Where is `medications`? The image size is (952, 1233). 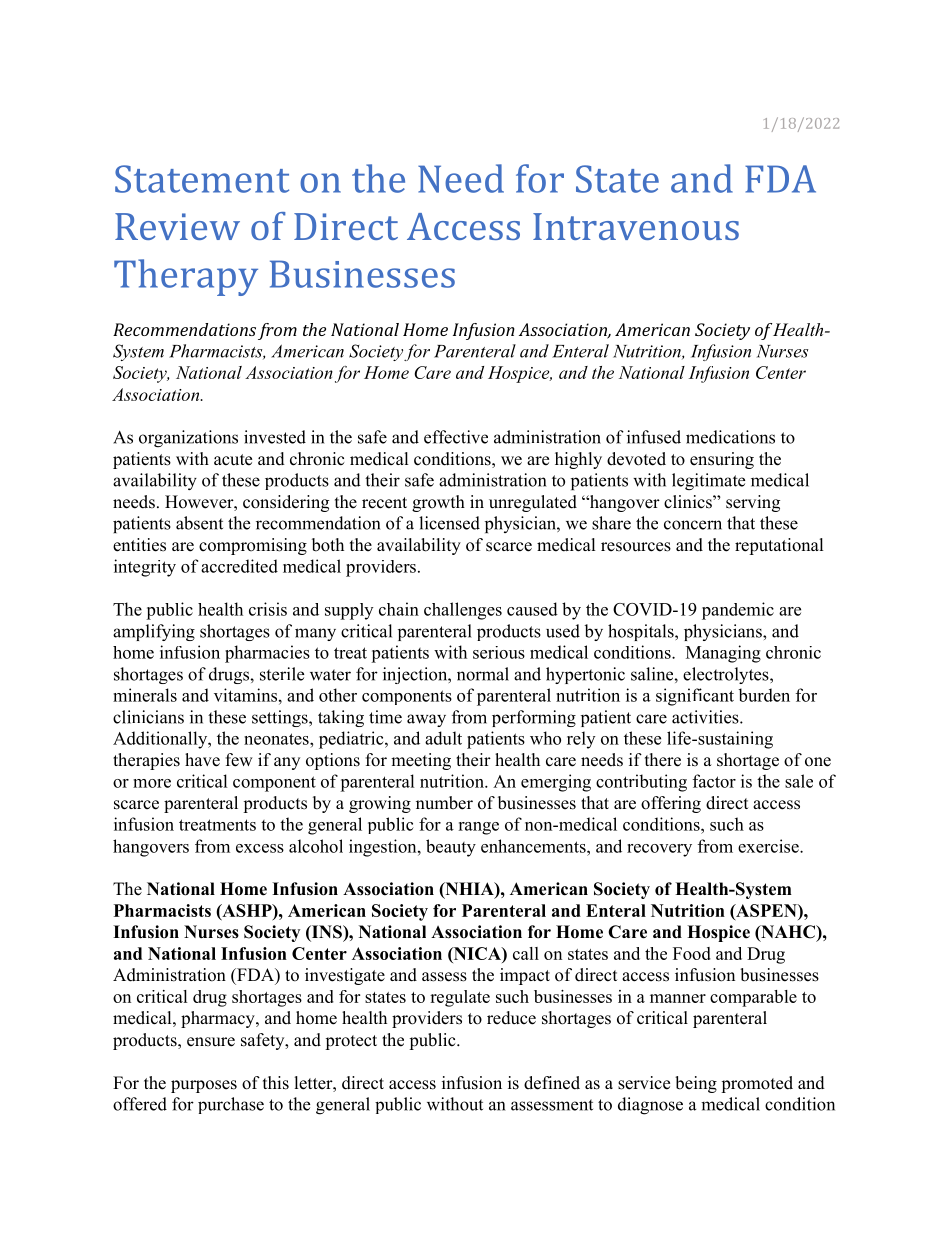 medications is located at coordinates (730, 437).
